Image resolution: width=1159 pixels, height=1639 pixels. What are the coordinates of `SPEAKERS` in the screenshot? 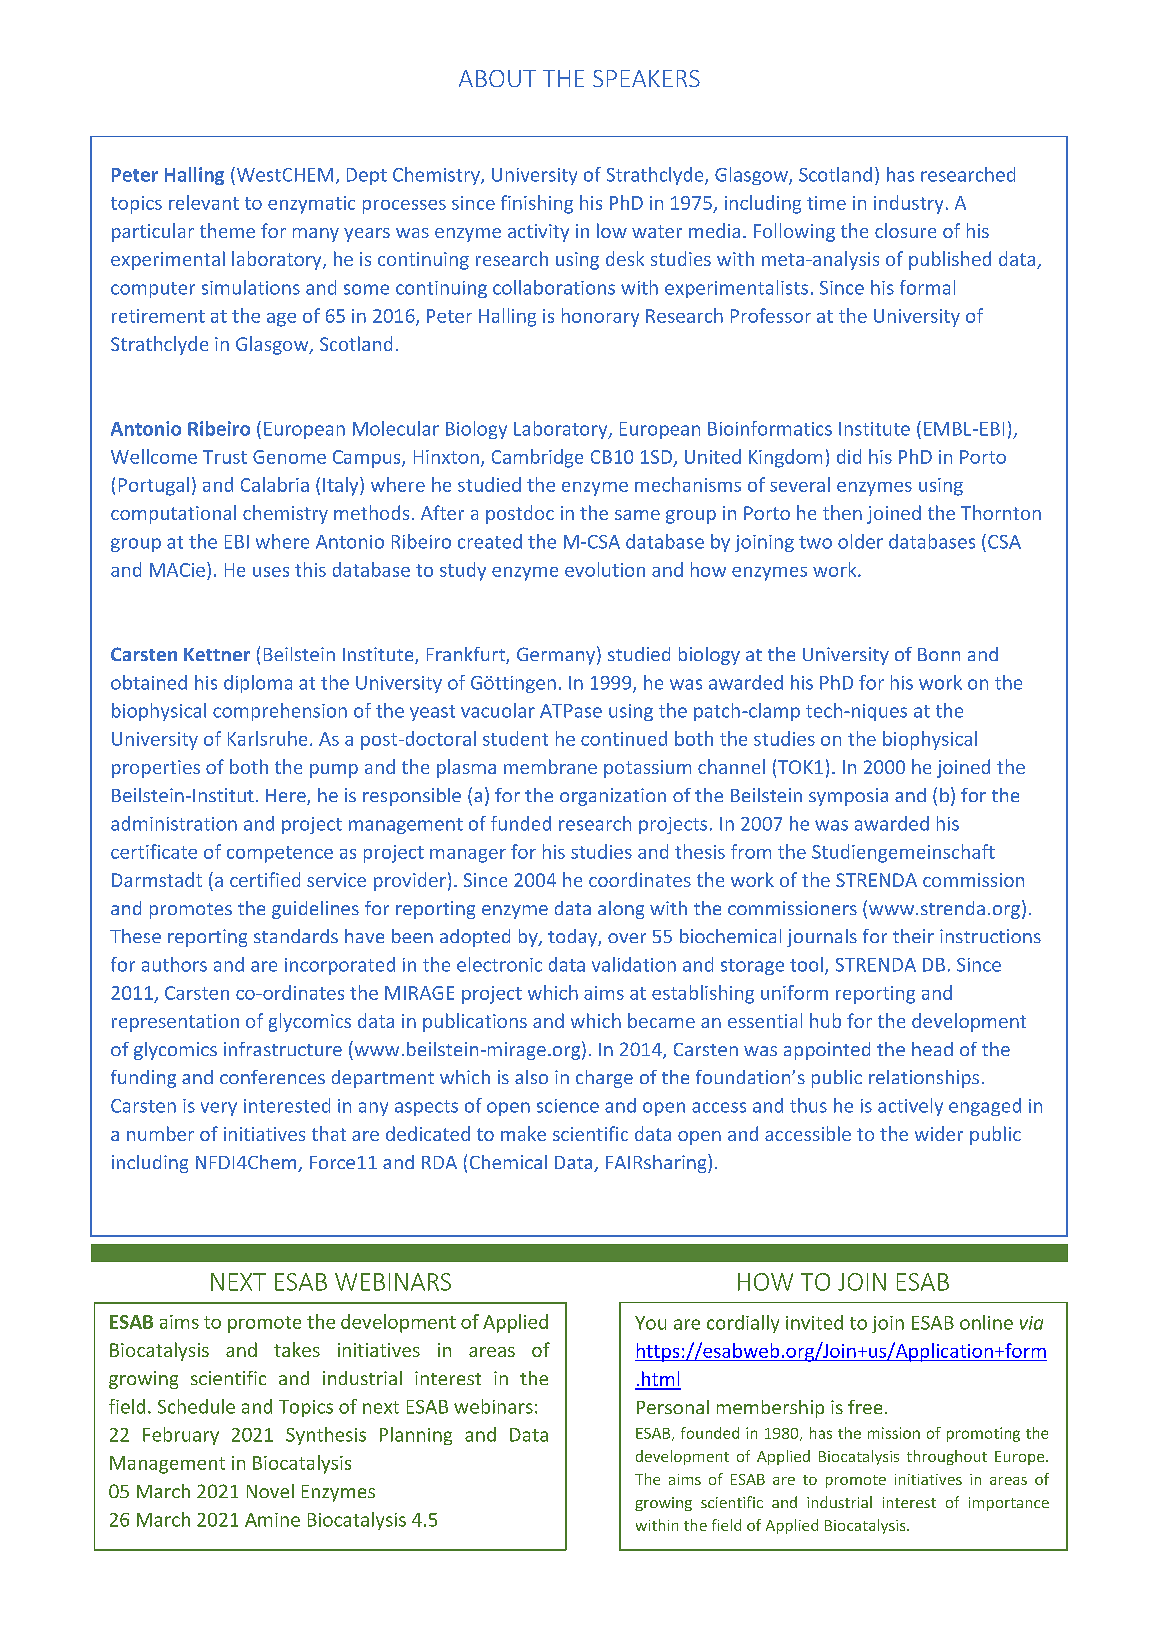 It's located at (646, 78).
